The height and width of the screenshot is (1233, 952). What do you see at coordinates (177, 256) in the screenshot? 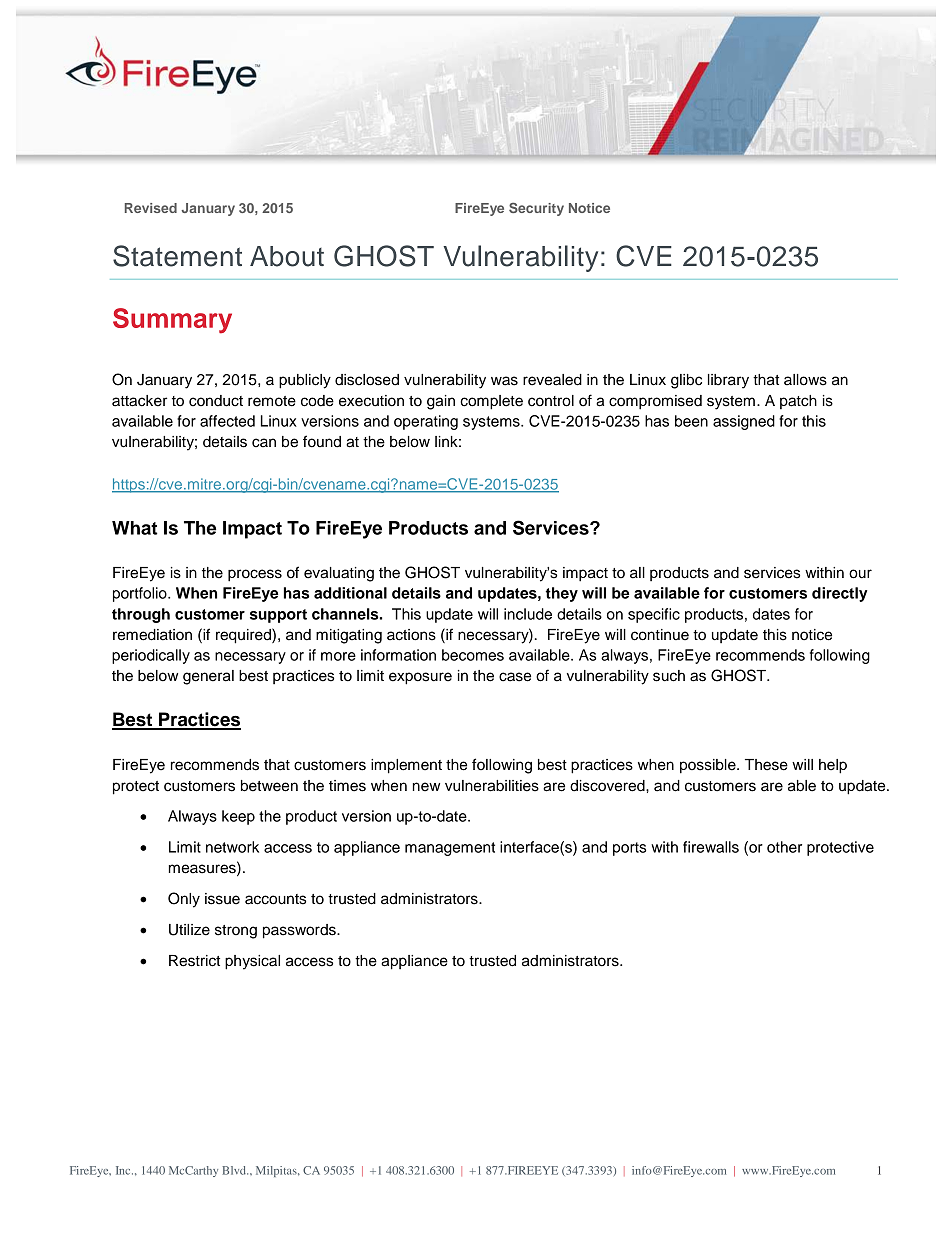
I see `Statement` at bounding box center [177, 256].
